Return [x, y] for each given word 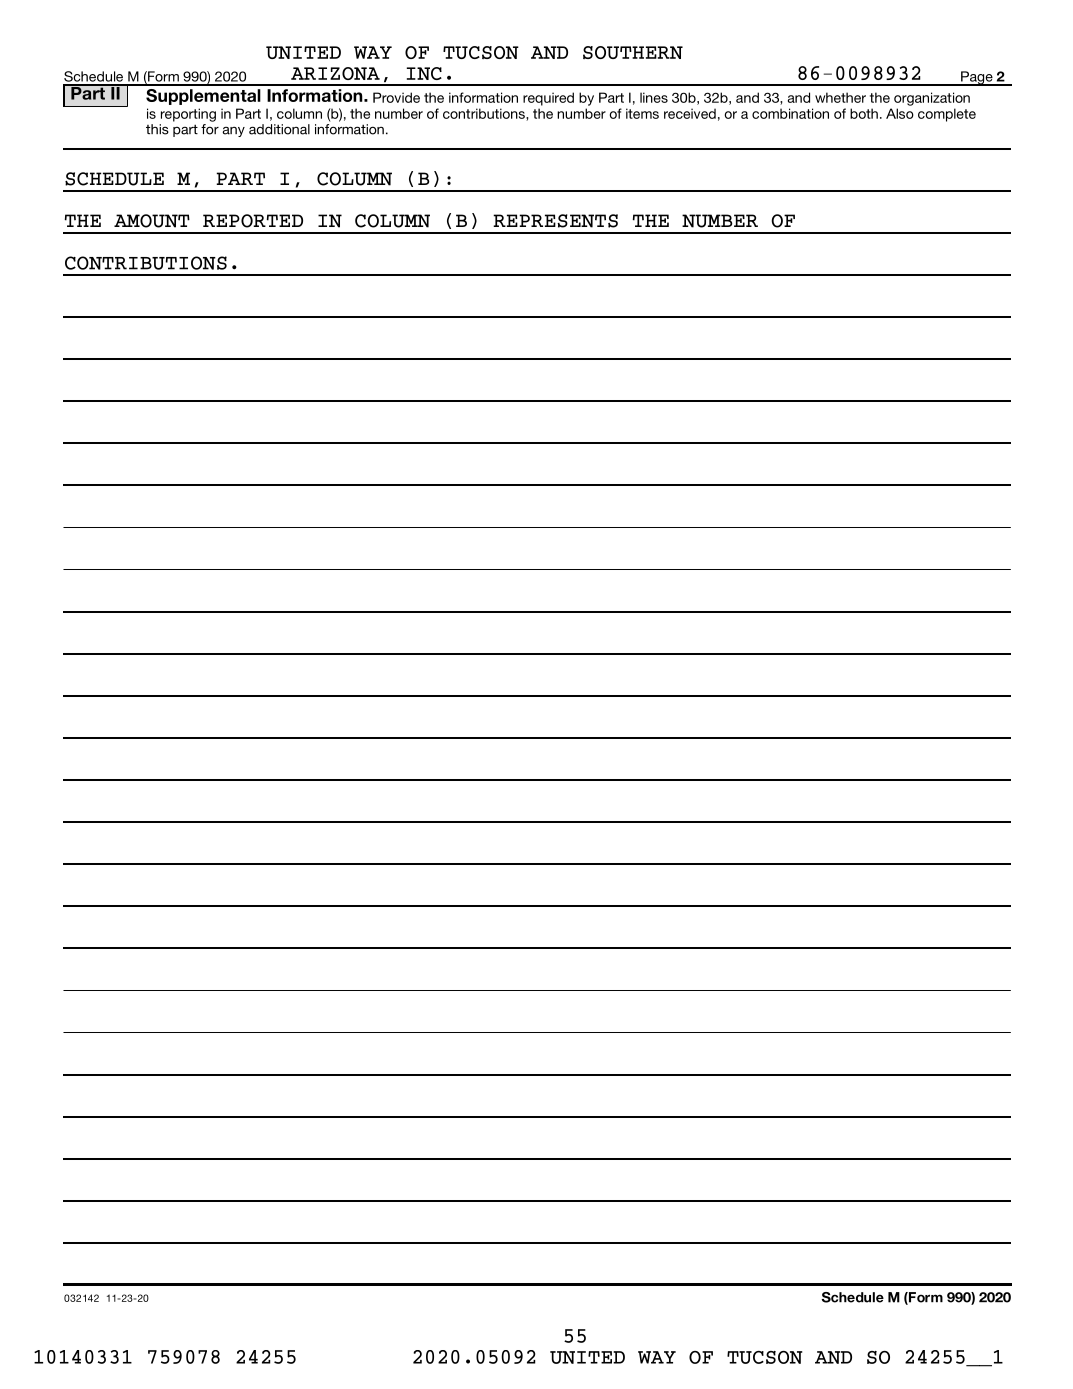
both [864, 113]
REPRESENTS [555, 221]
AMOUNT [152, 221]
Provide [396, 97]
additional [279, 129]
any [233, 132]
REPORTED [253, 221]
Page [977, 78]
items [642, 113]
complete [947, 115]
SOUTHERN [633, 52]
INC [424, 73]
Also [900, 113]
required [548, 99]
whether [840, 97]
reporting [188, 115]
